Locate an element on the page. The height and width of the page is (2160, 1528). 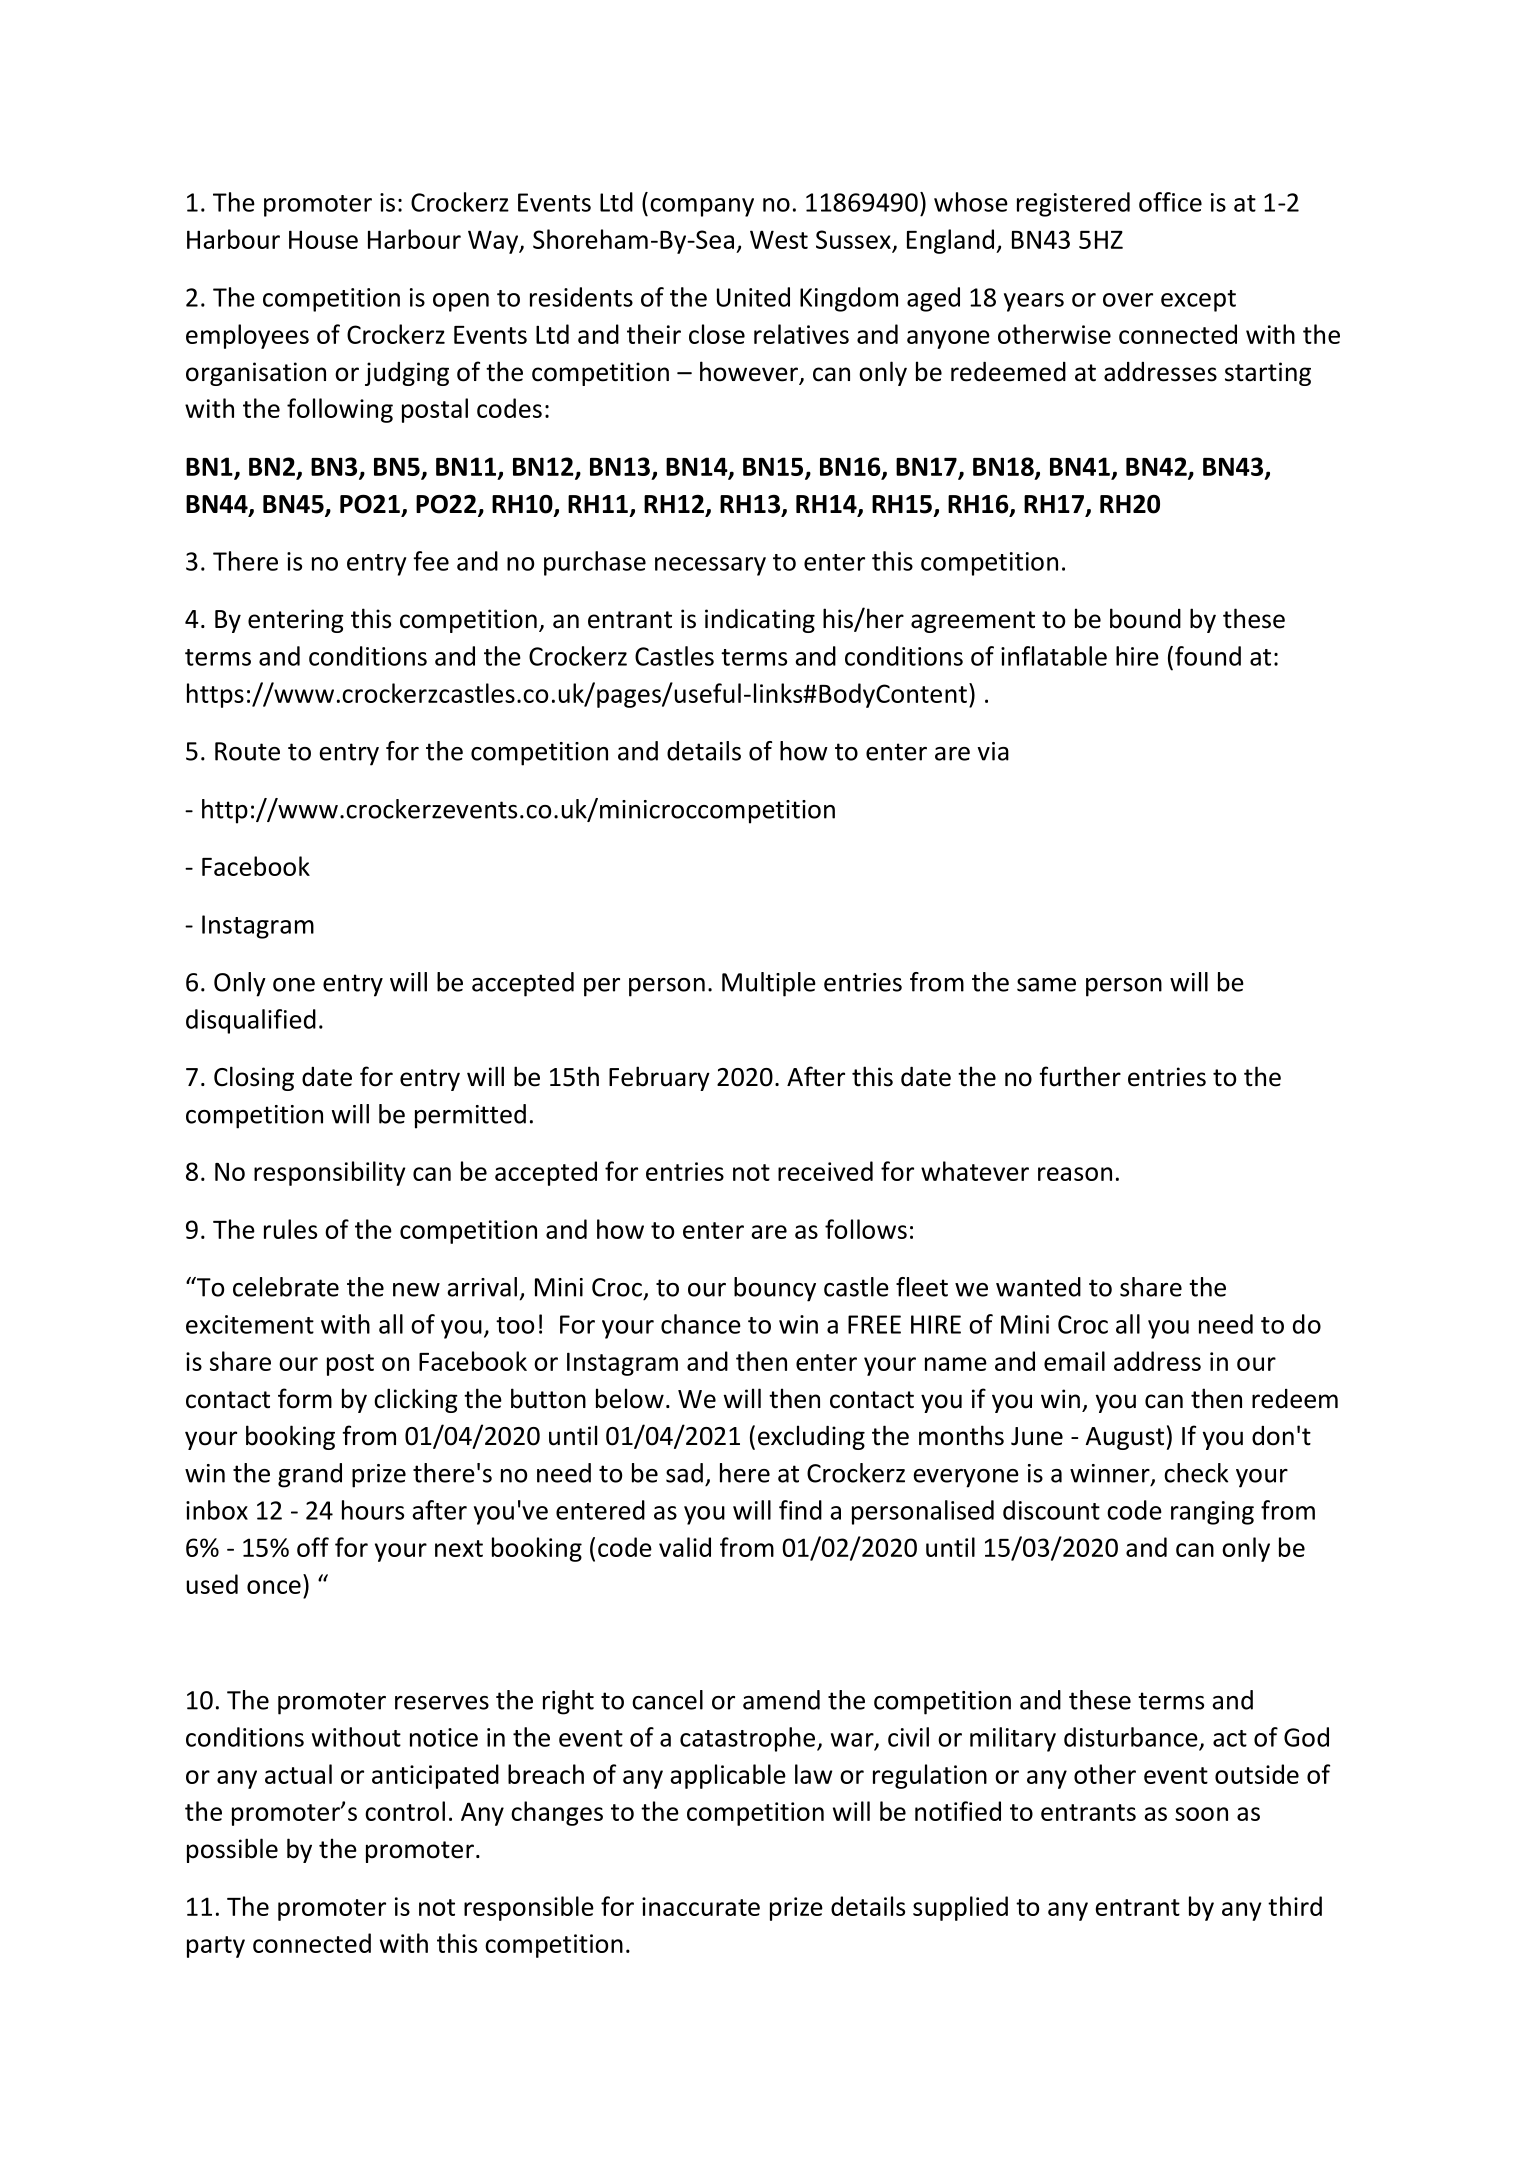
form is located at coordinates (305, 1398).
